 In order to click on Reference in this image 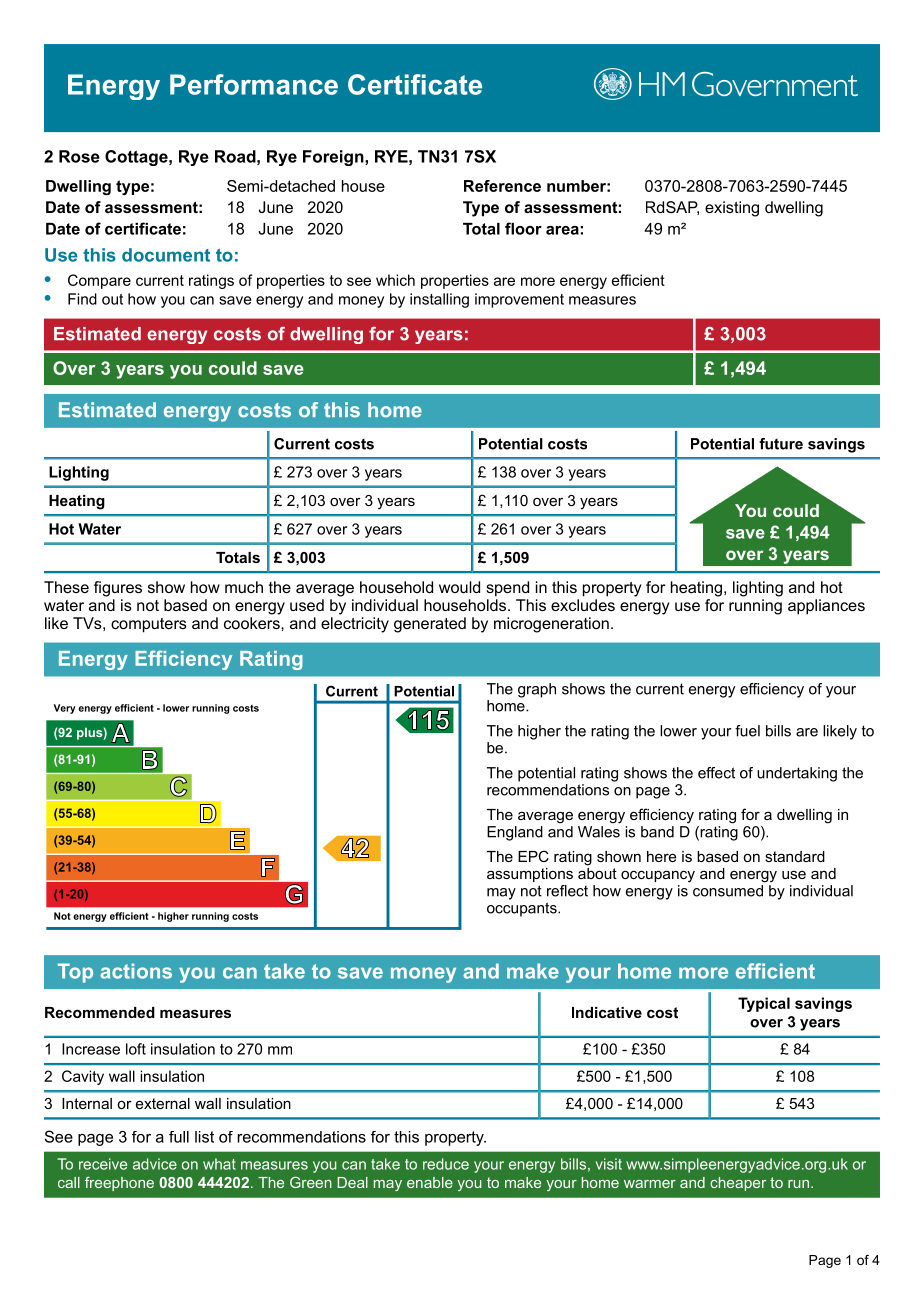, I will do `click(502, 186)`.
